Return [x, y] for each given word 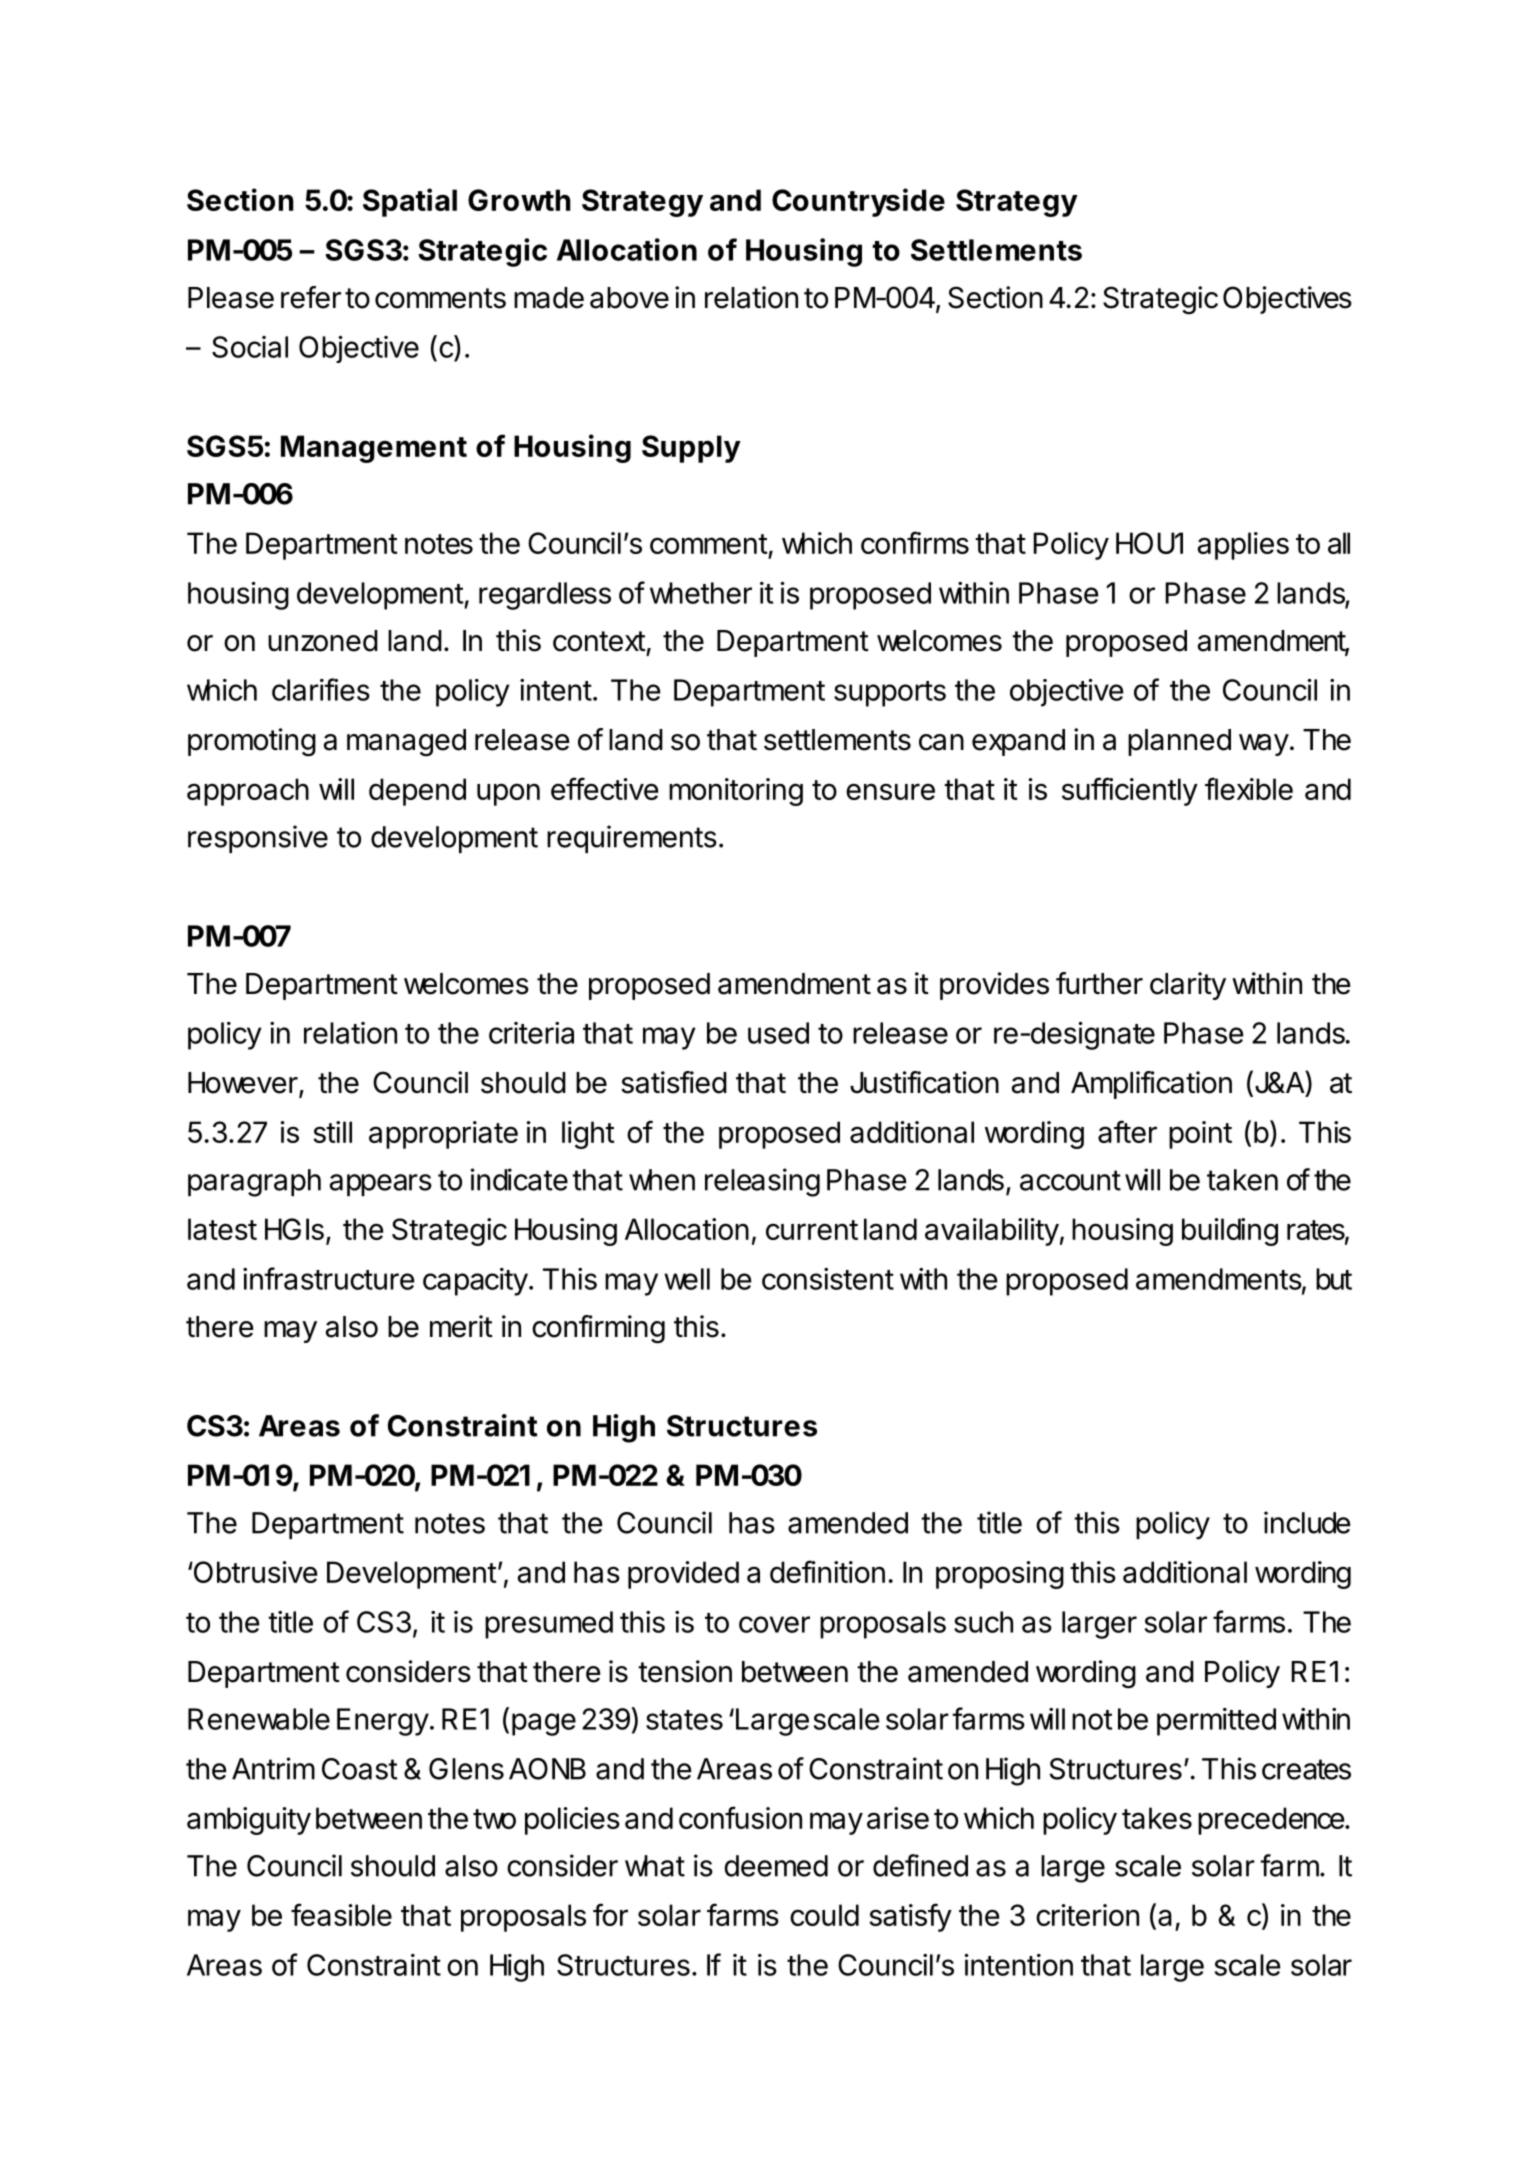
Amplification [1151, 1085]
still [332, 1132]
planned [1179, 742]
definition [827, 1571]
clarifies [321, 689]
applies [1243, 546]
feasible [341, 1914]
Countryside [858, 202]
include [1307, 1522]
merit [461, 1326]
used [778, 1033]
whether [701, 593]
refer [311, 297]
